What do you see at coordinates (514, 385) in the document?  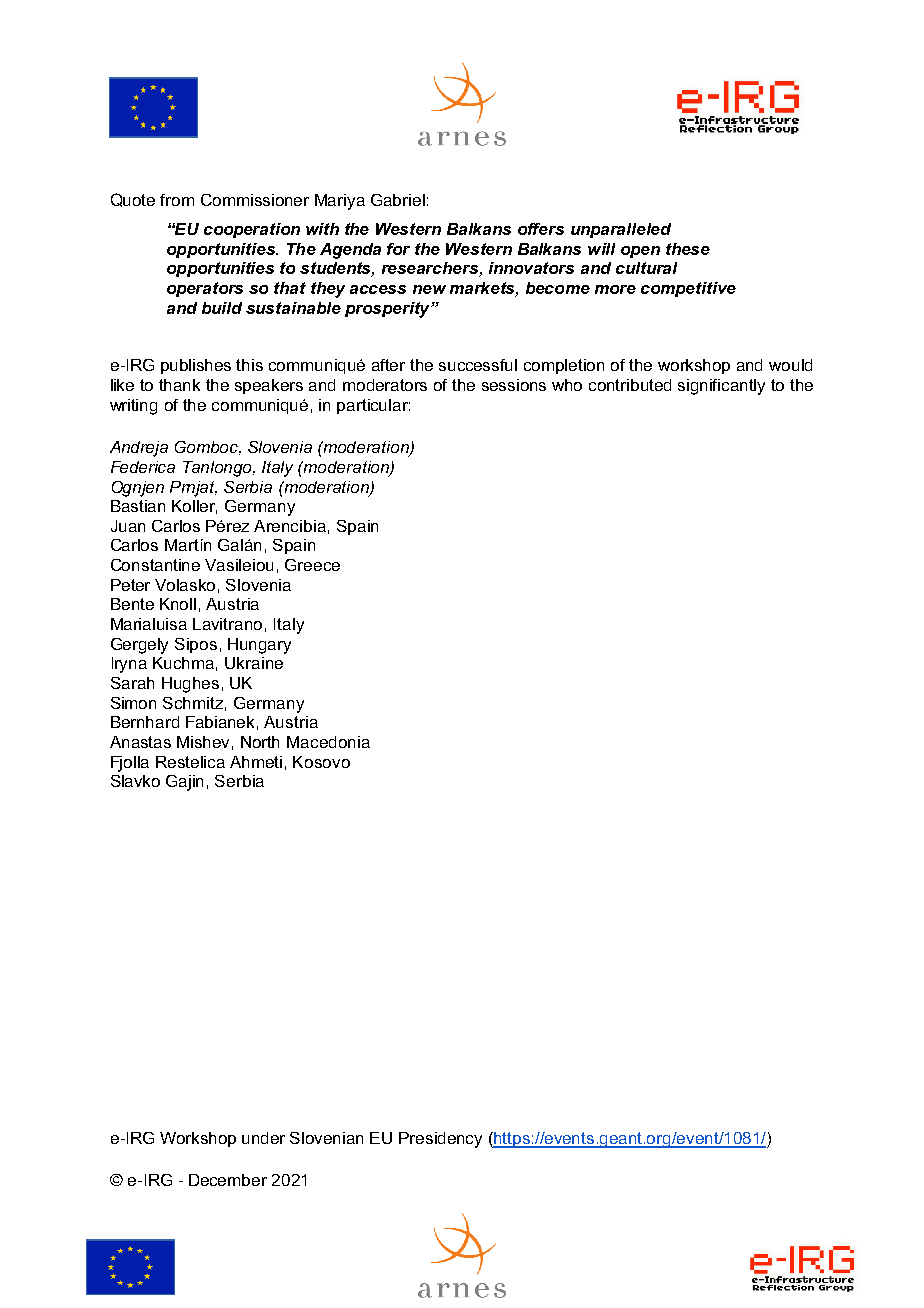 I see `sessions` at bounding box center [514, 385].
